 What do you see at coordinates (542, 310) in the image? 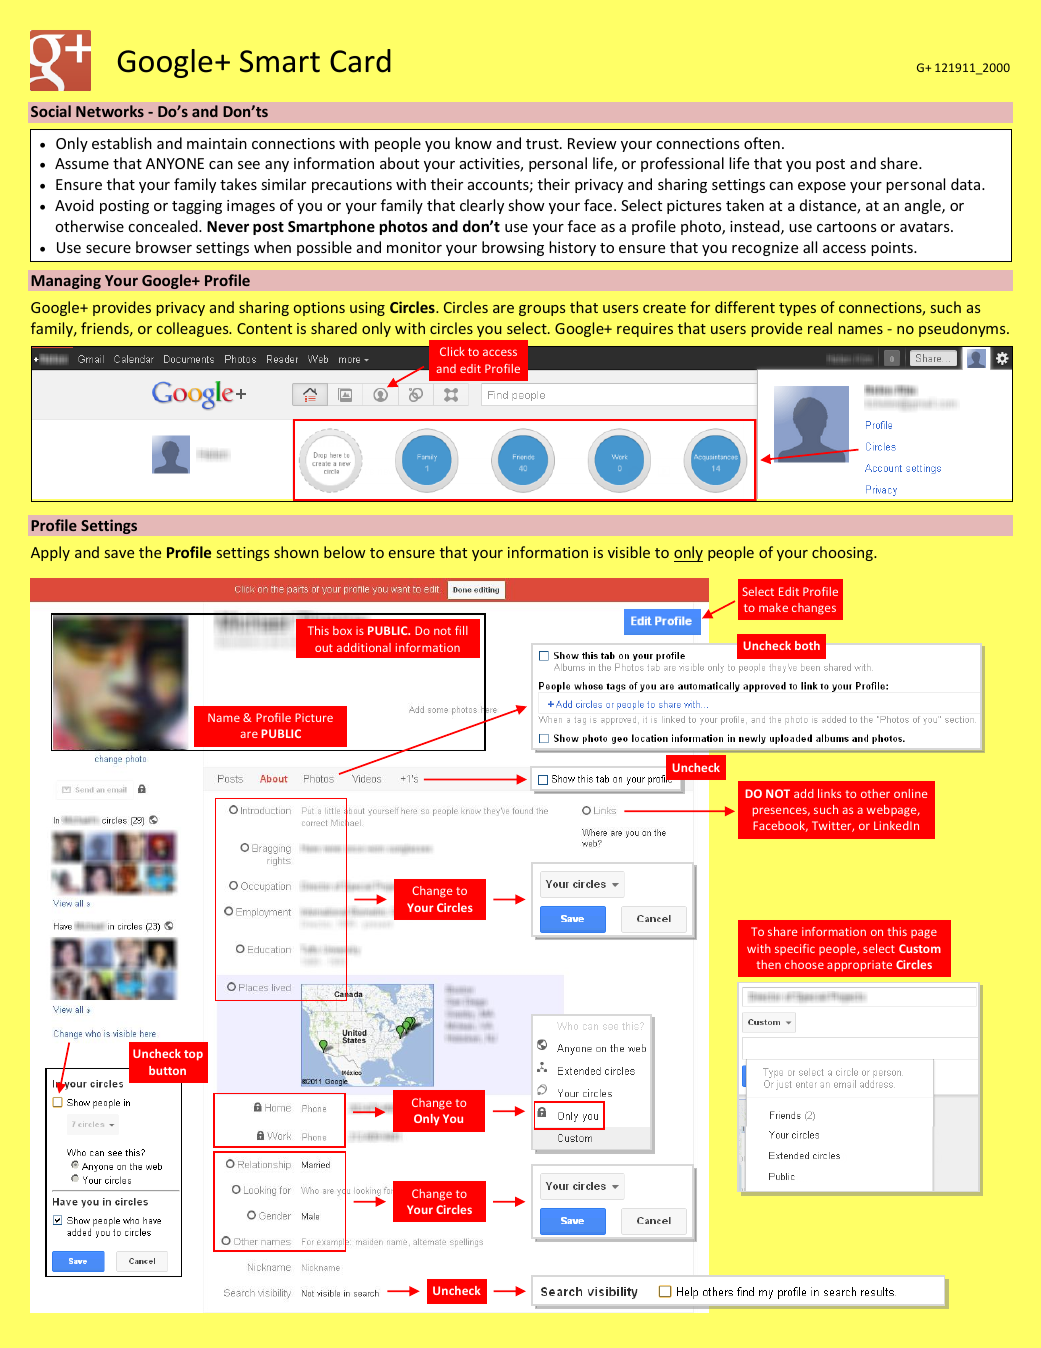
I see `groups` at bounding box center [542, 310].
